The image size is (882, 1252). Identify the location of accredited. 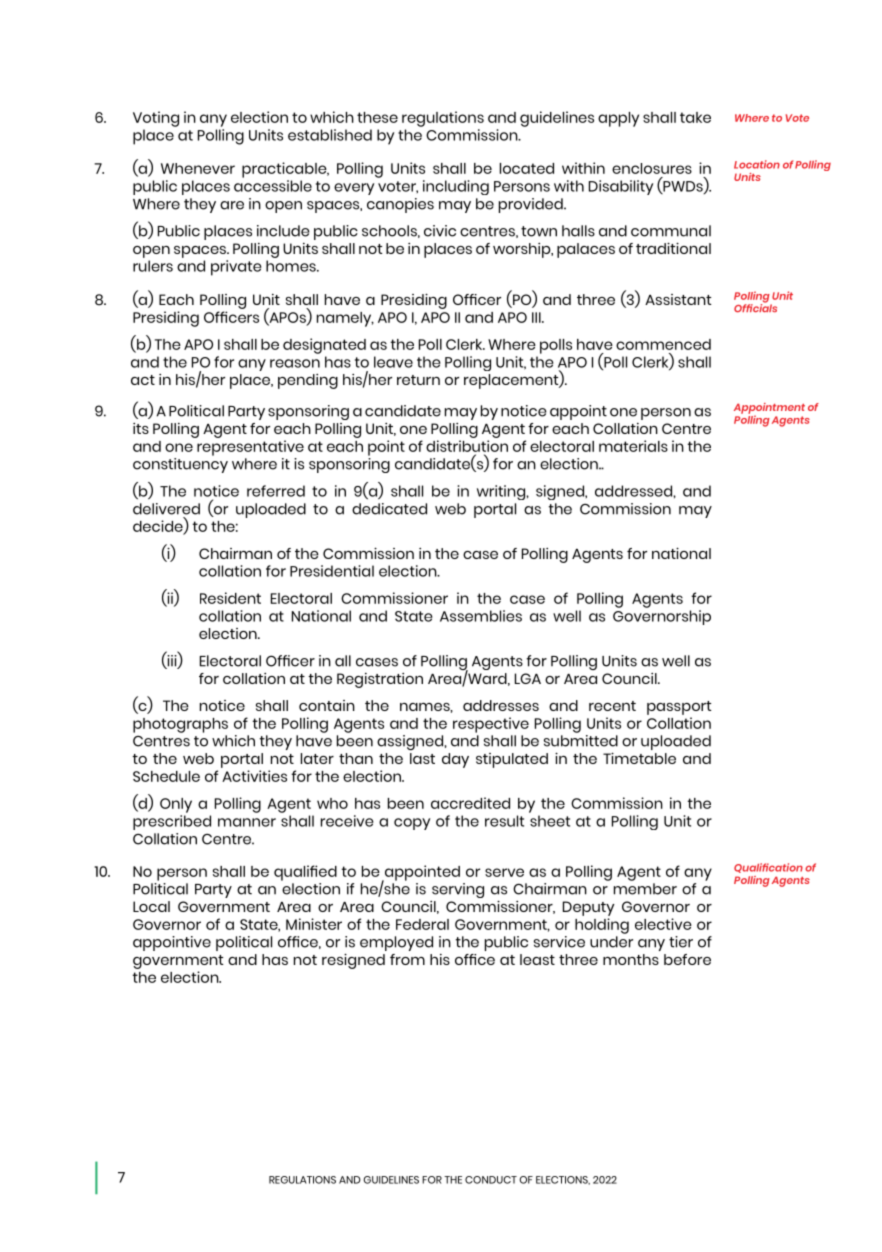
(470, 803).
